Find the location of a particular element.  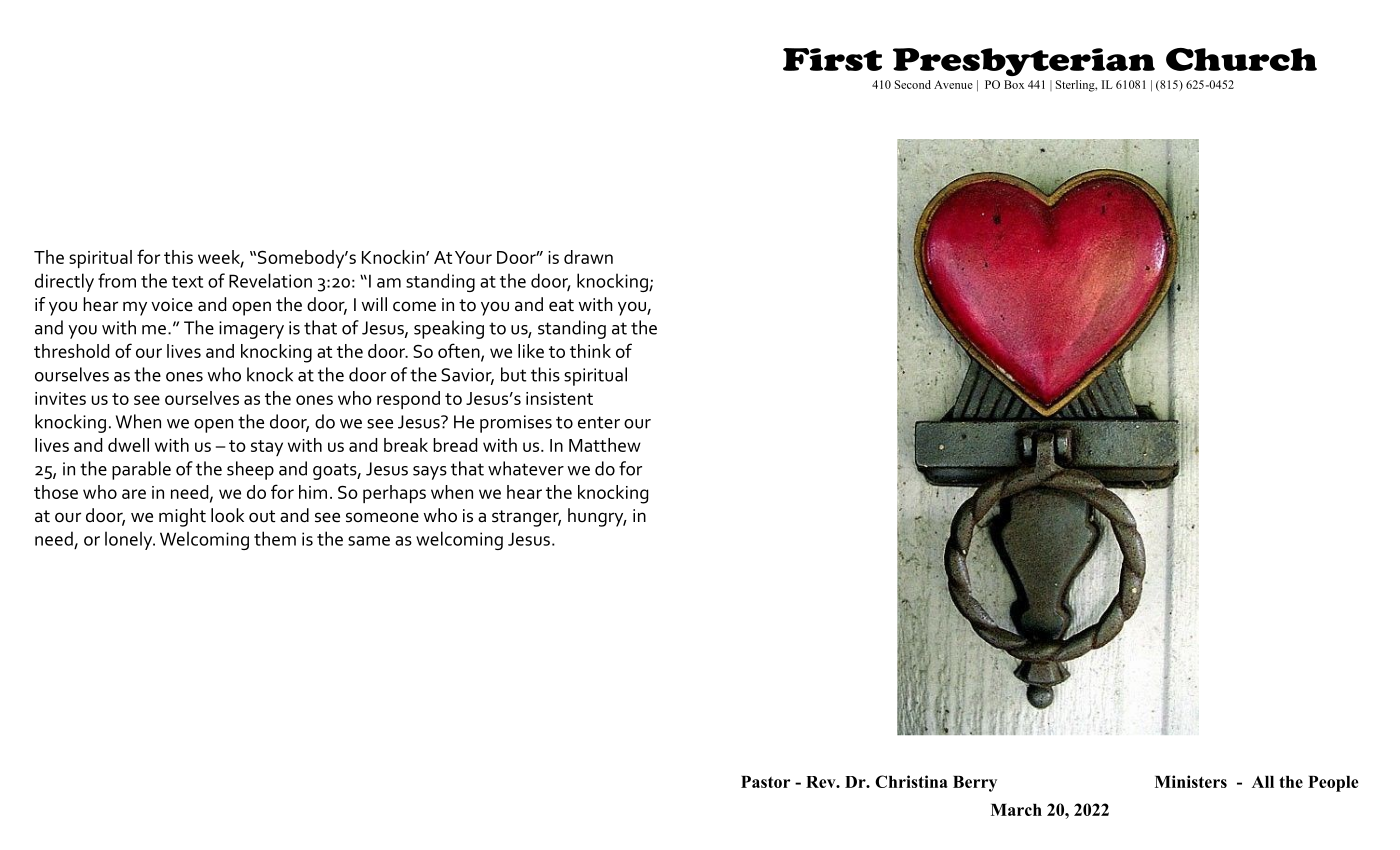

stay is located at coordinates (267, 448).
